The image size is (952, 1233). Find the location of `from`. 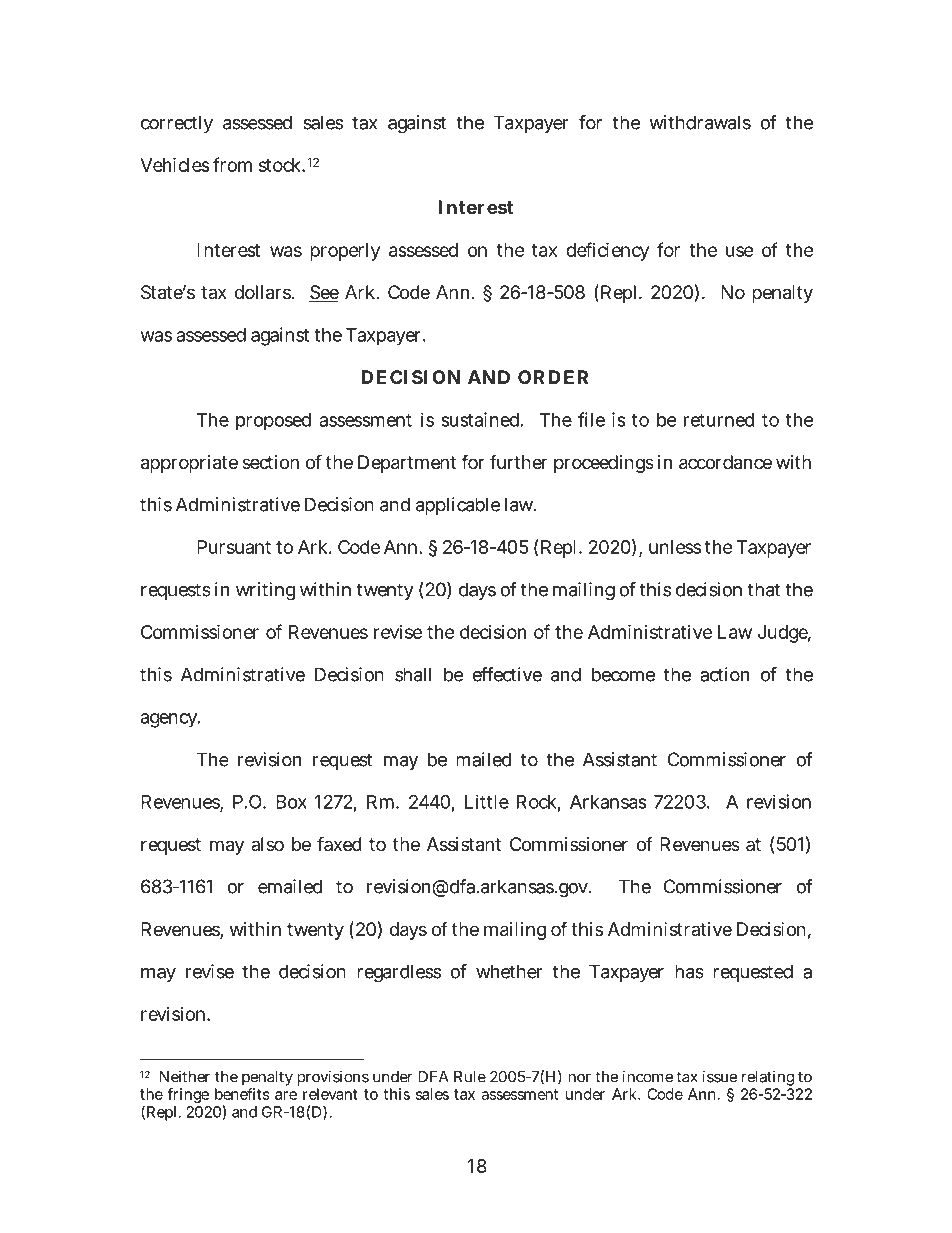

from is located at coordinates (232, 164).
